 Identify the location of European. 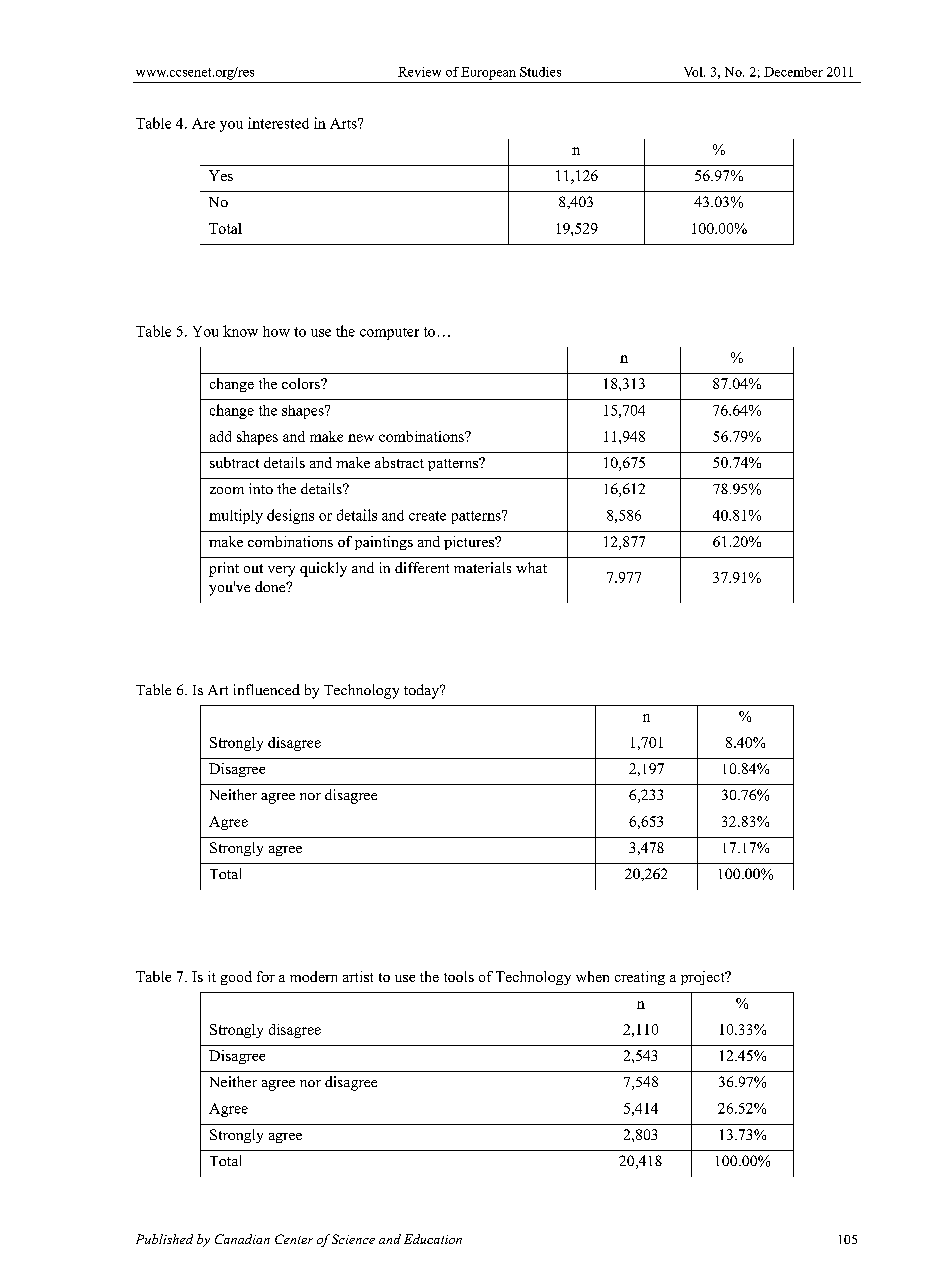
(488, 73).
